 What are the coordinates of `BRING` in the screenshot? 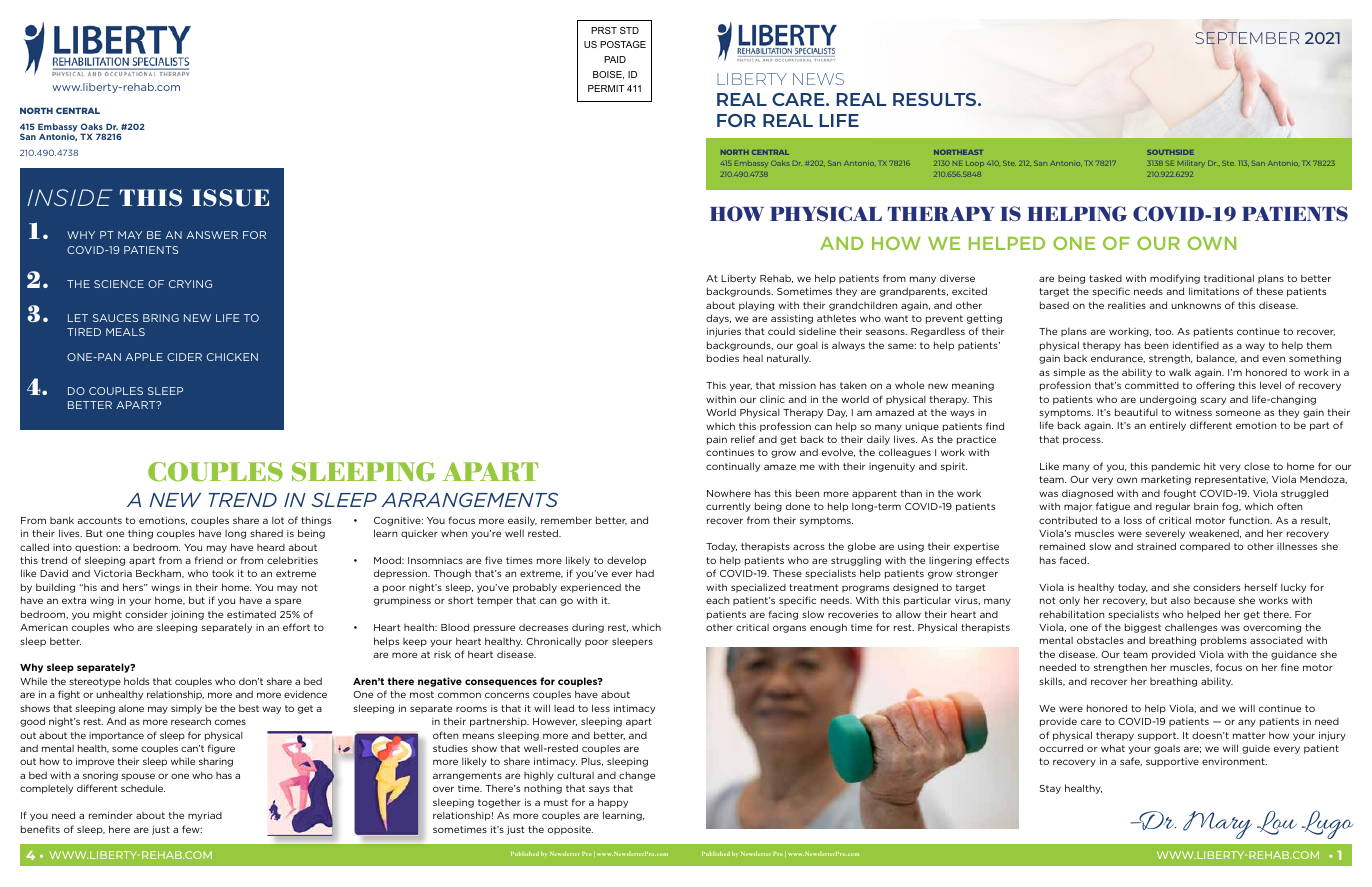 It's located at (161, 318).
